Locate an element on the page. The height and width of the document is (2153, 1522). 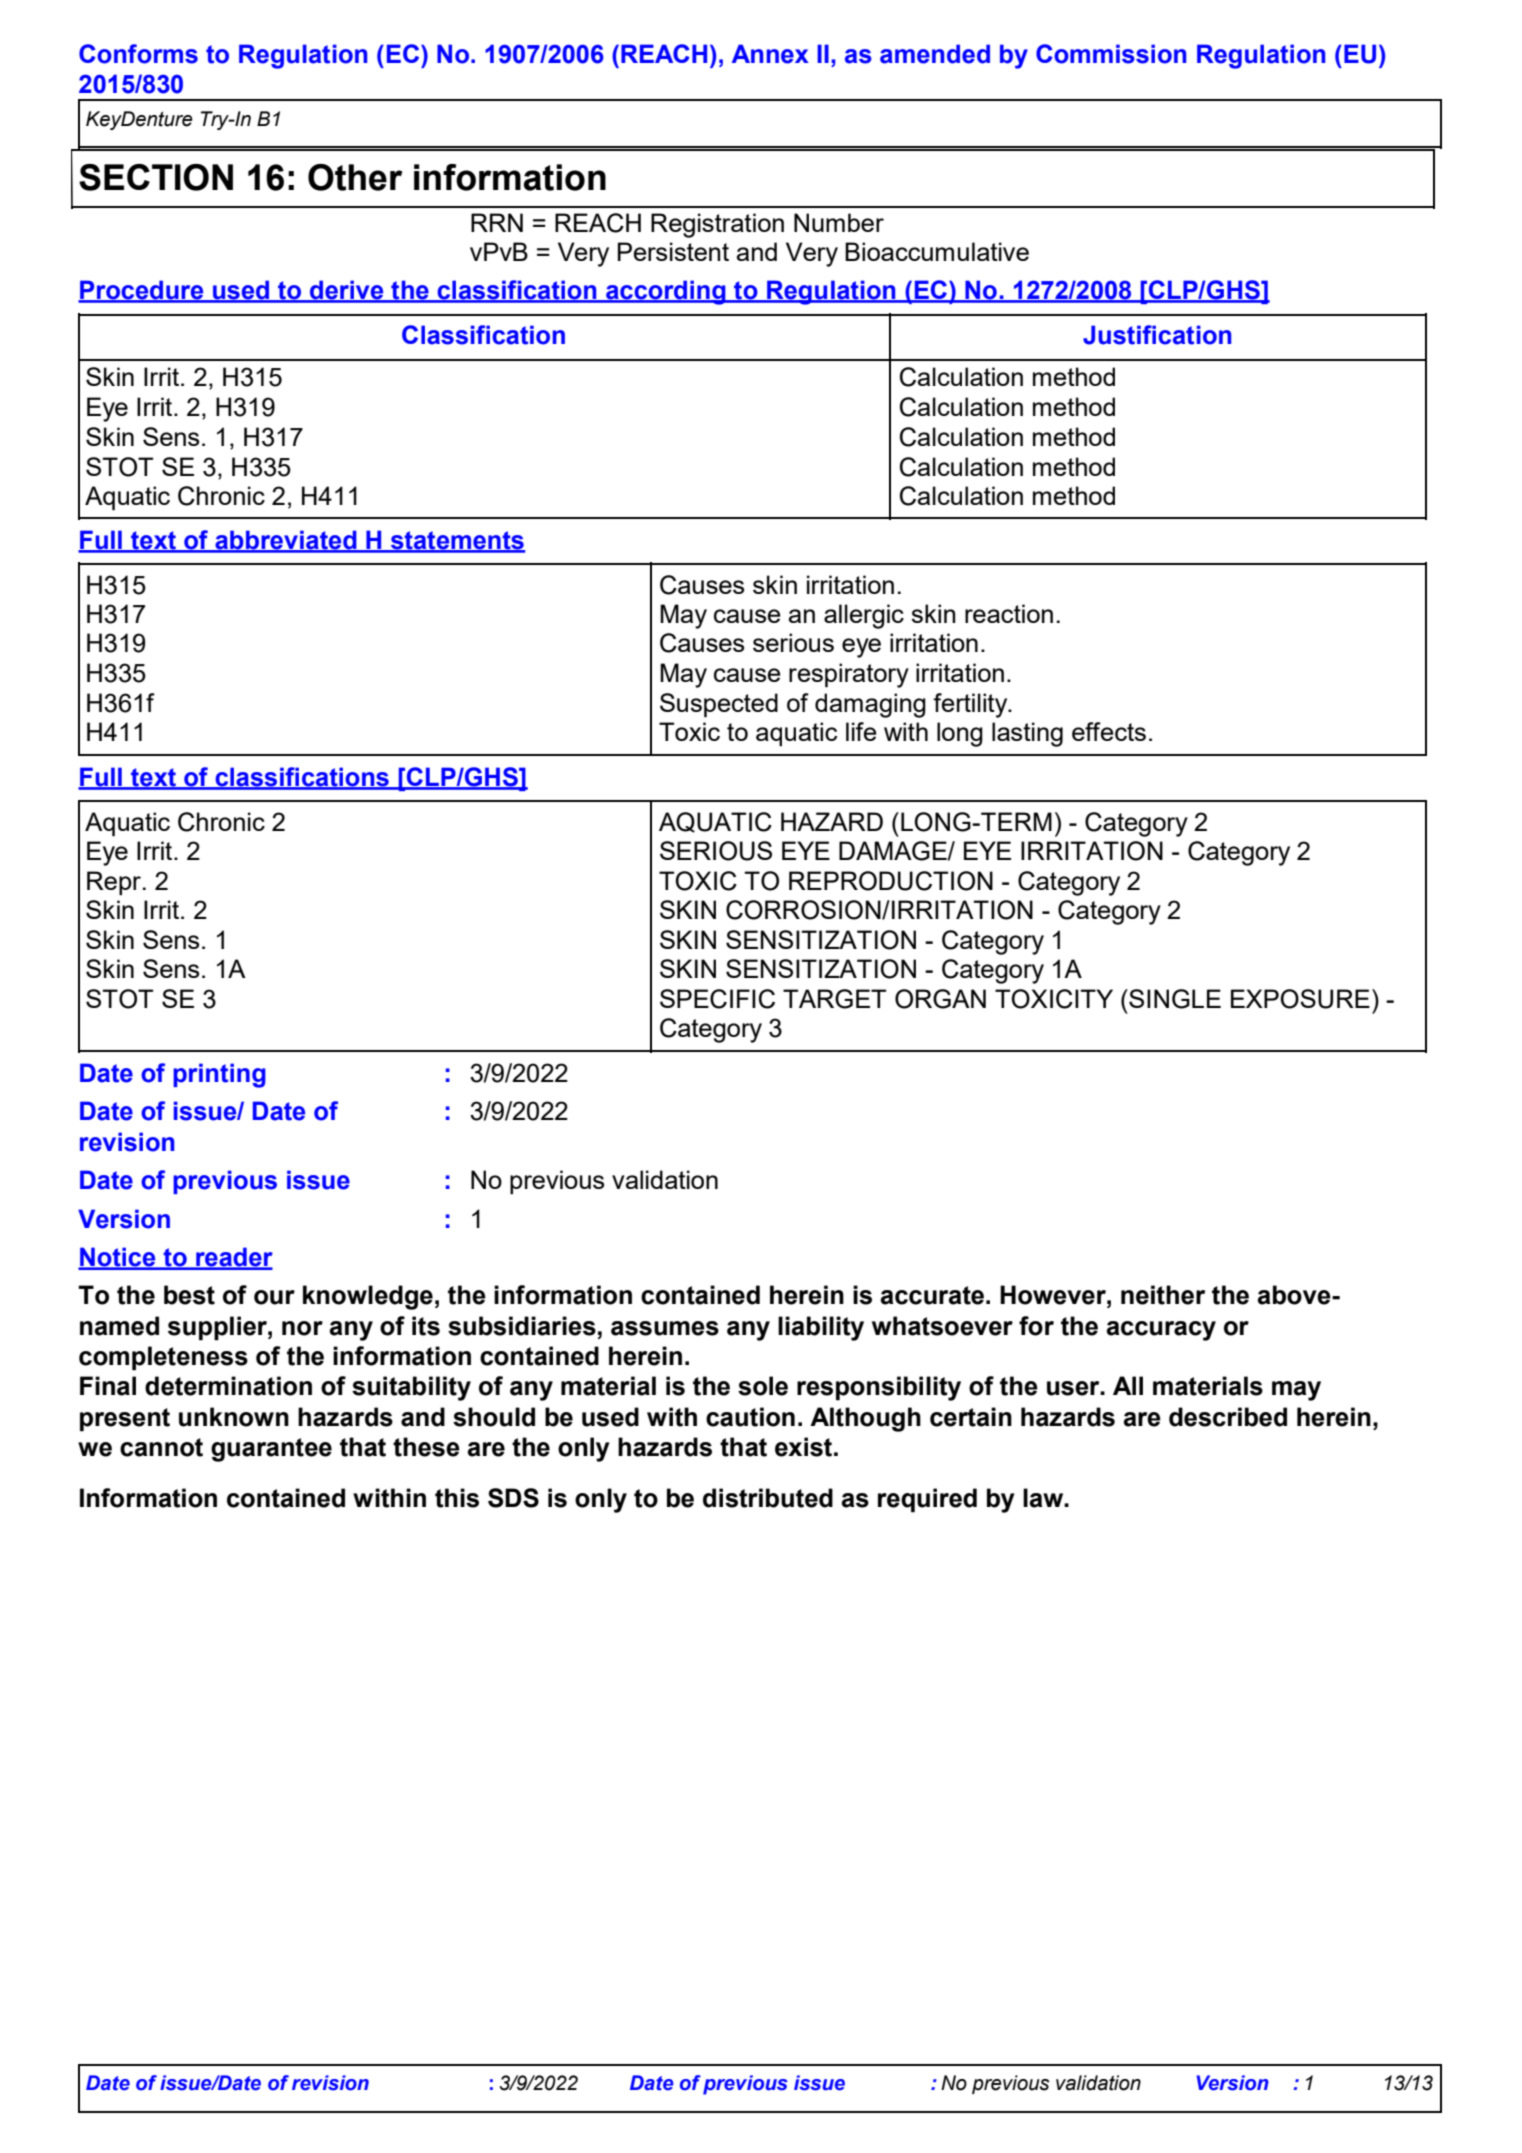
guarantee is located at coordinates (271, 1450).
